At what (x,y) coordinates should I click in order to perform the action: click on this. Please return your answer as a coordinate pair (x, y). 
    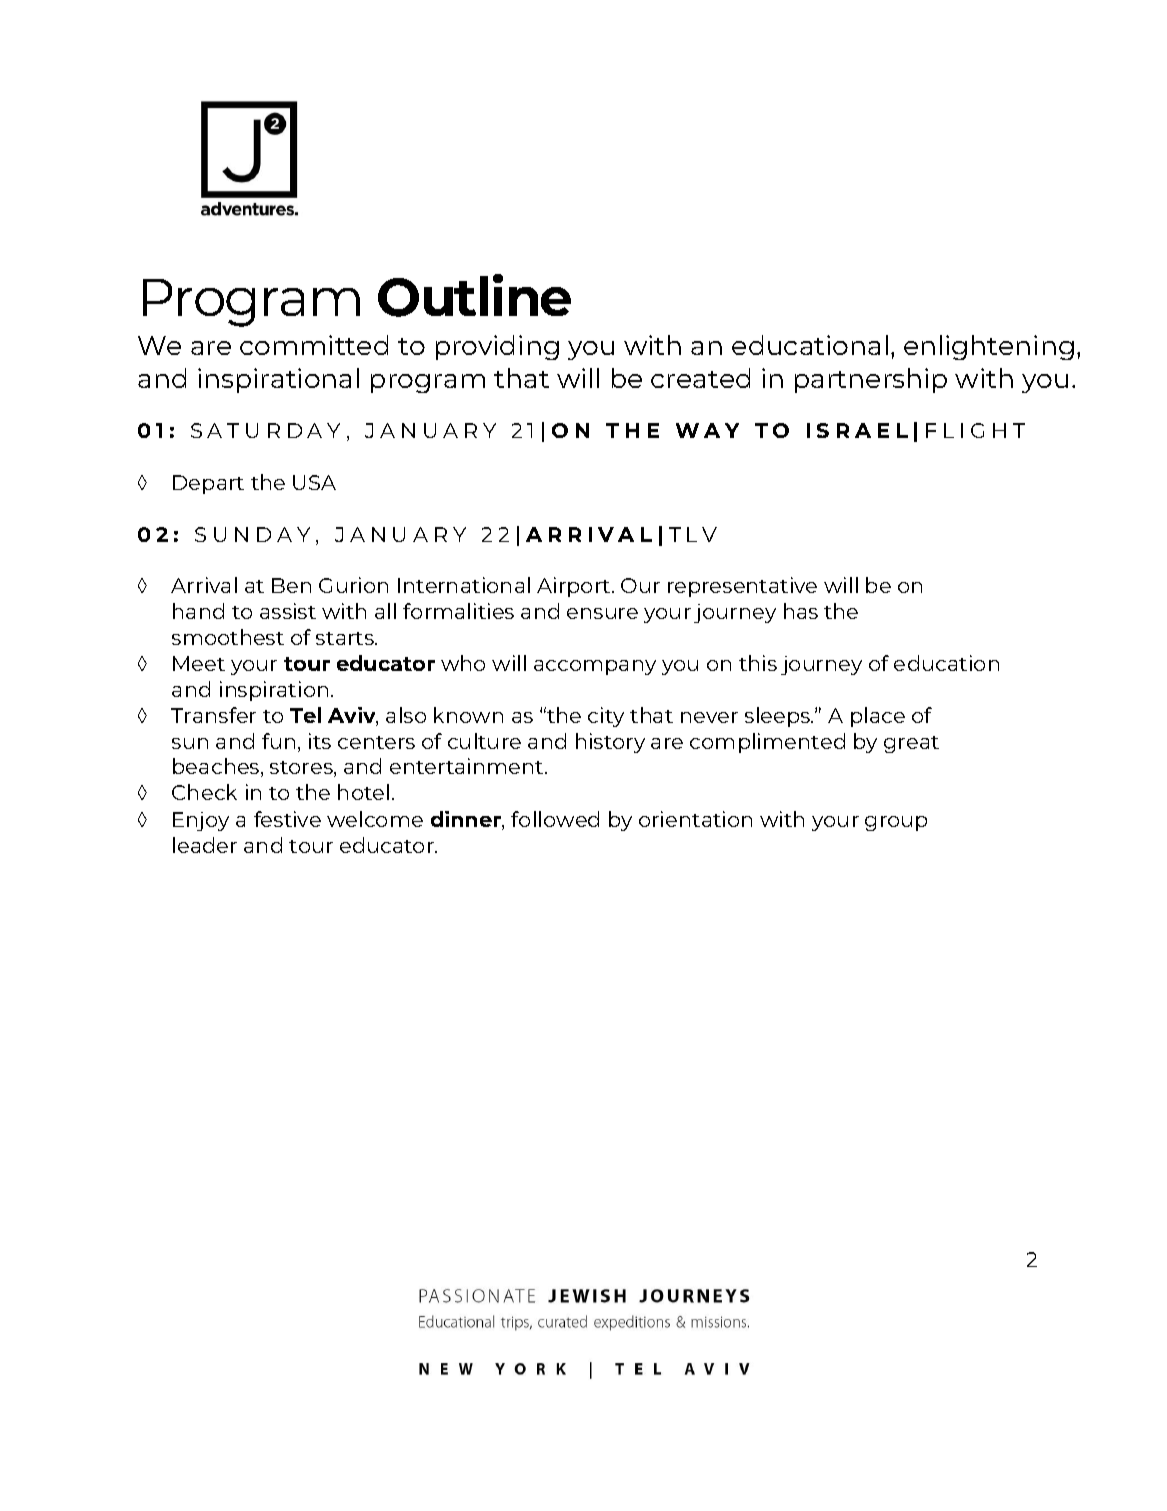
    Looking at the image, I should click on (758, 663).
